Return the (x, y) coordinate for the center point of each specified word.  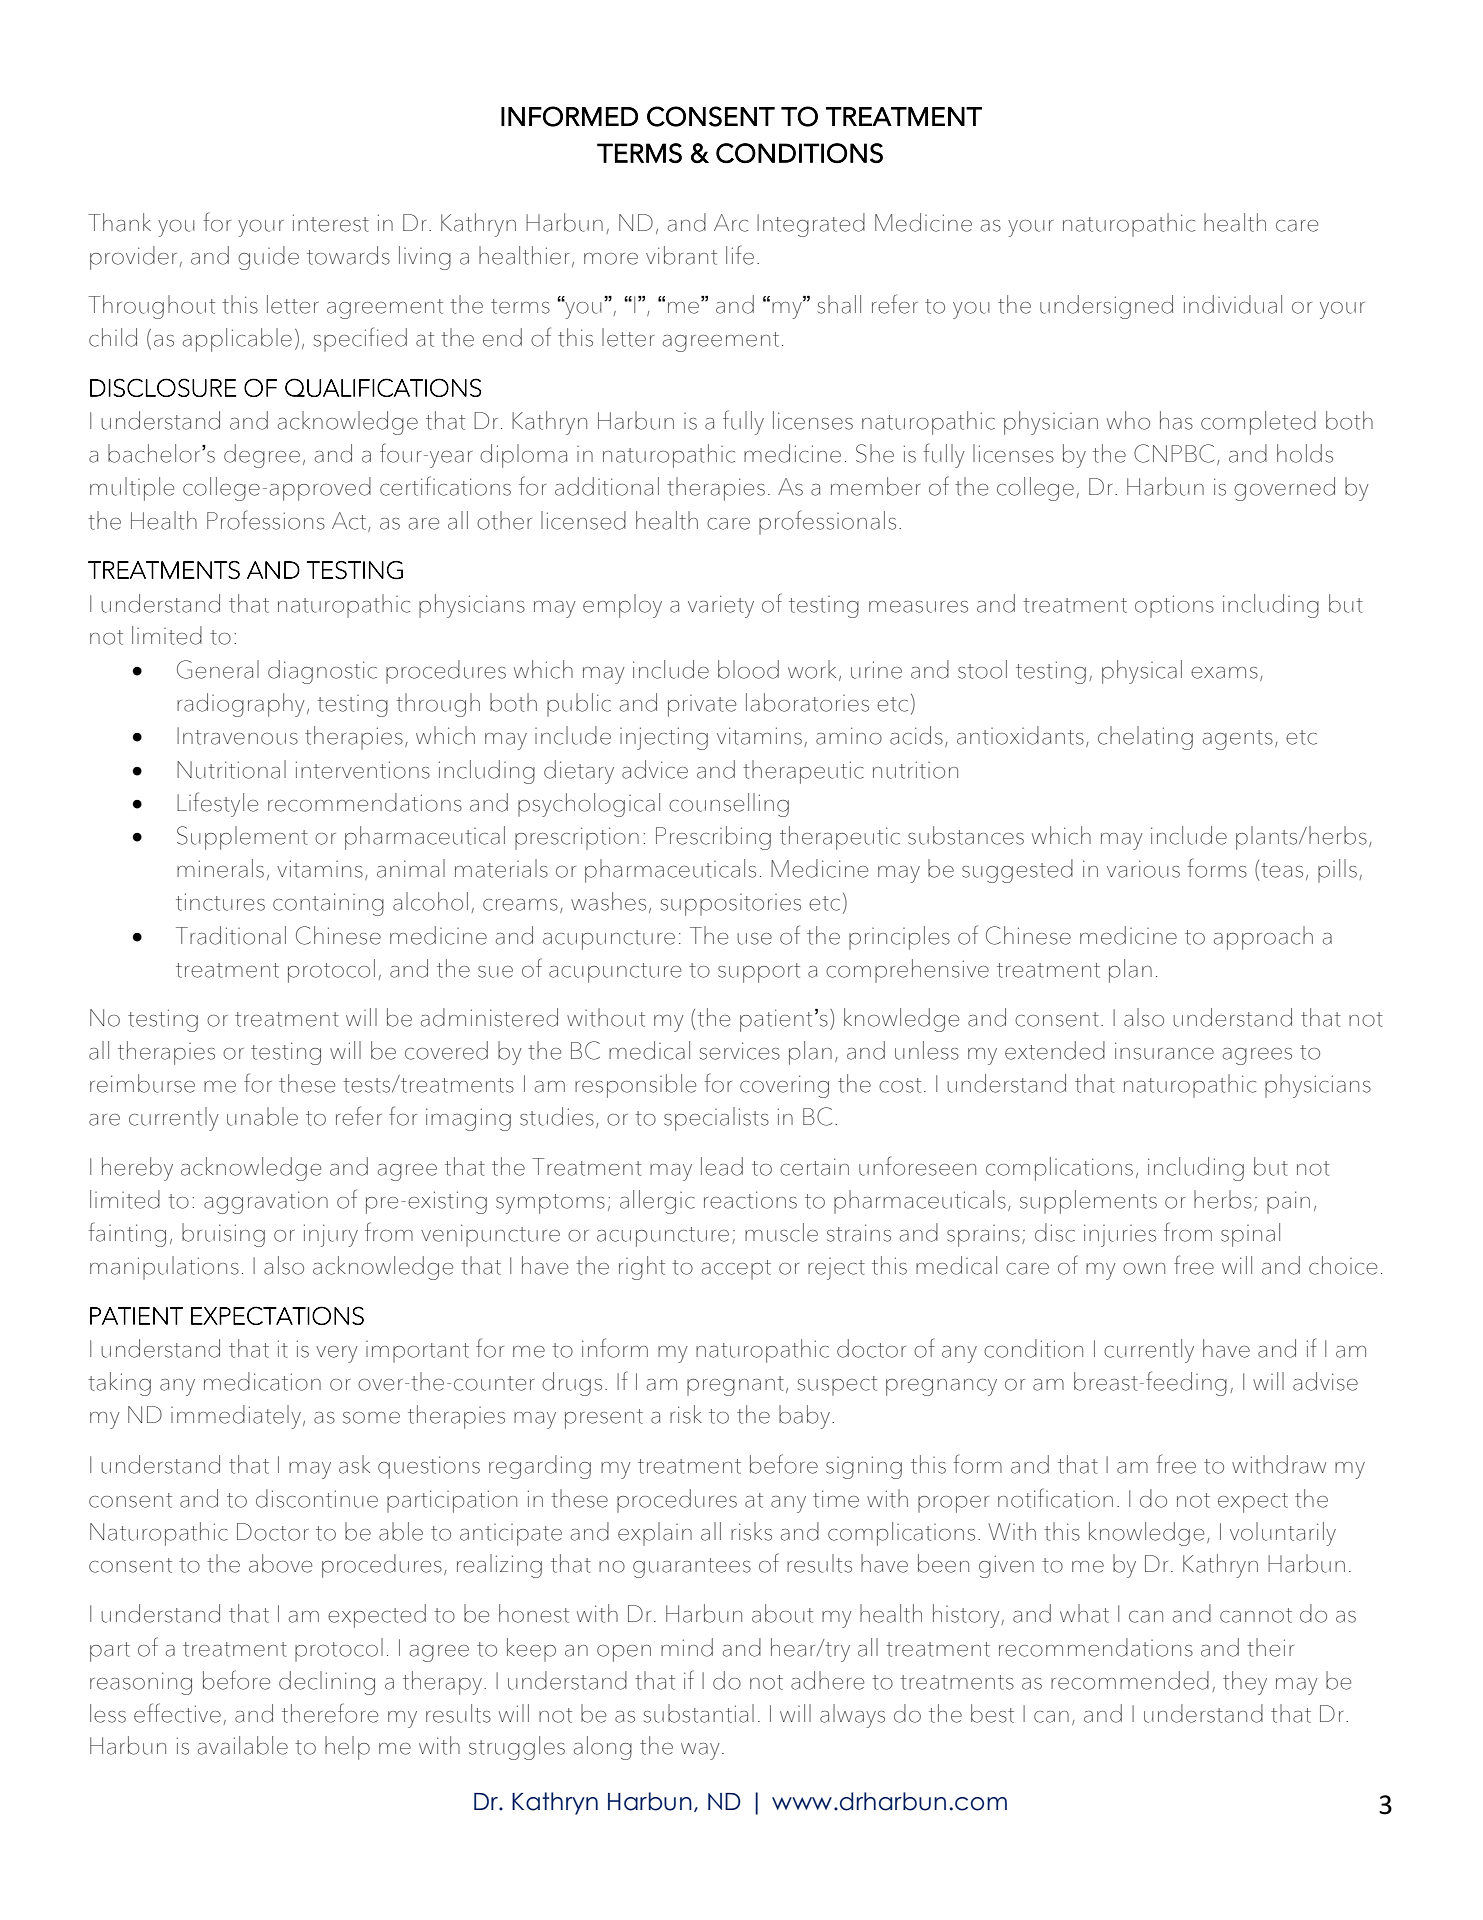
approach (1263, 938)
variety (721, 606)
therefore (330, 1713)
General (218, 669)
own (1144, 1269)
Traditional (231, 935)
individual (1233, 304)
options (1174, 606)
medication (262, 1381)
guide (268, 258)
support (759, 973)
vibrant (681, 255)
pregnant (735, 1386)
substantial (698, 1713)
